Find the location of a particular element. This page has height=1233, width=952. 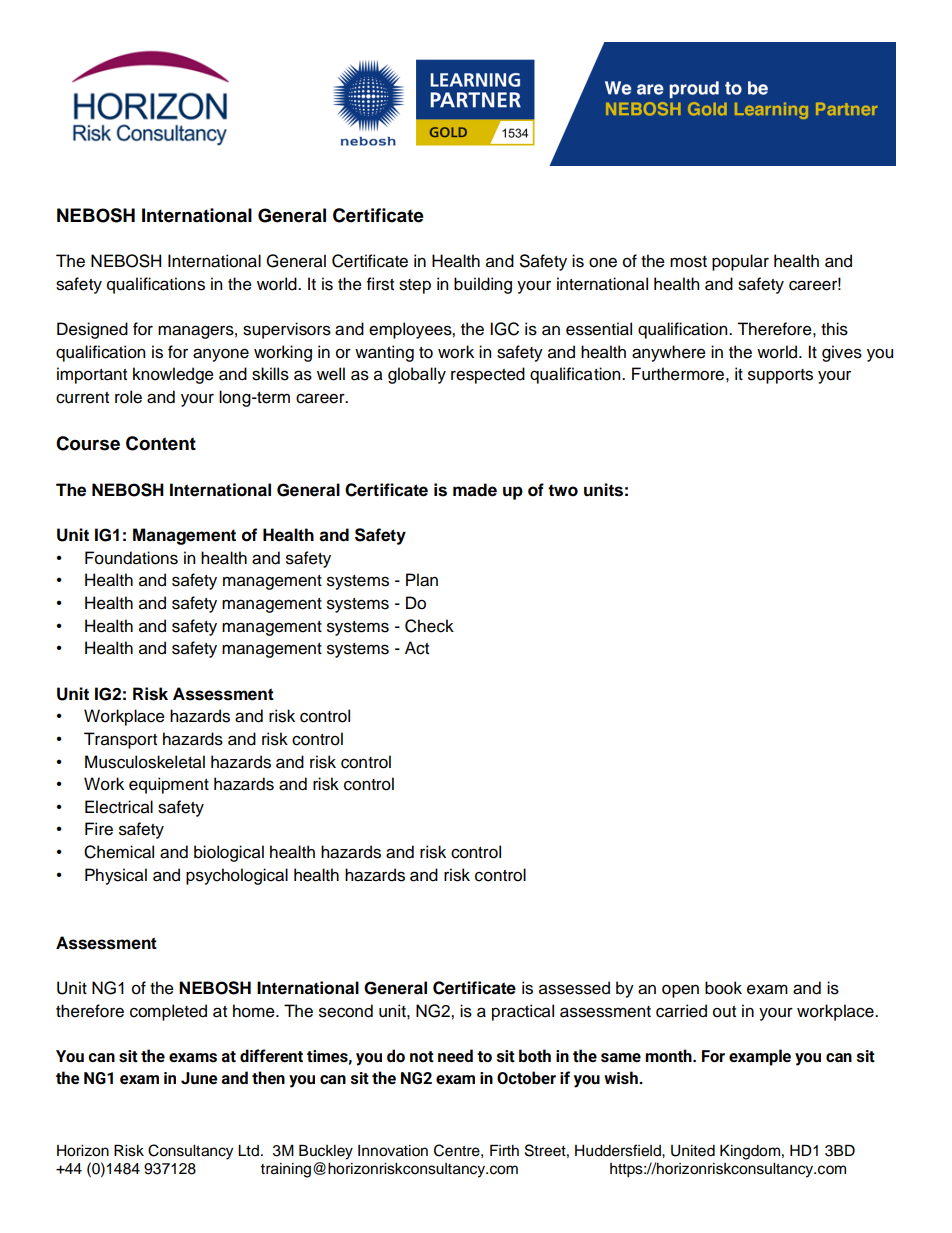

Firth is located at coordinates (504, 1150).
